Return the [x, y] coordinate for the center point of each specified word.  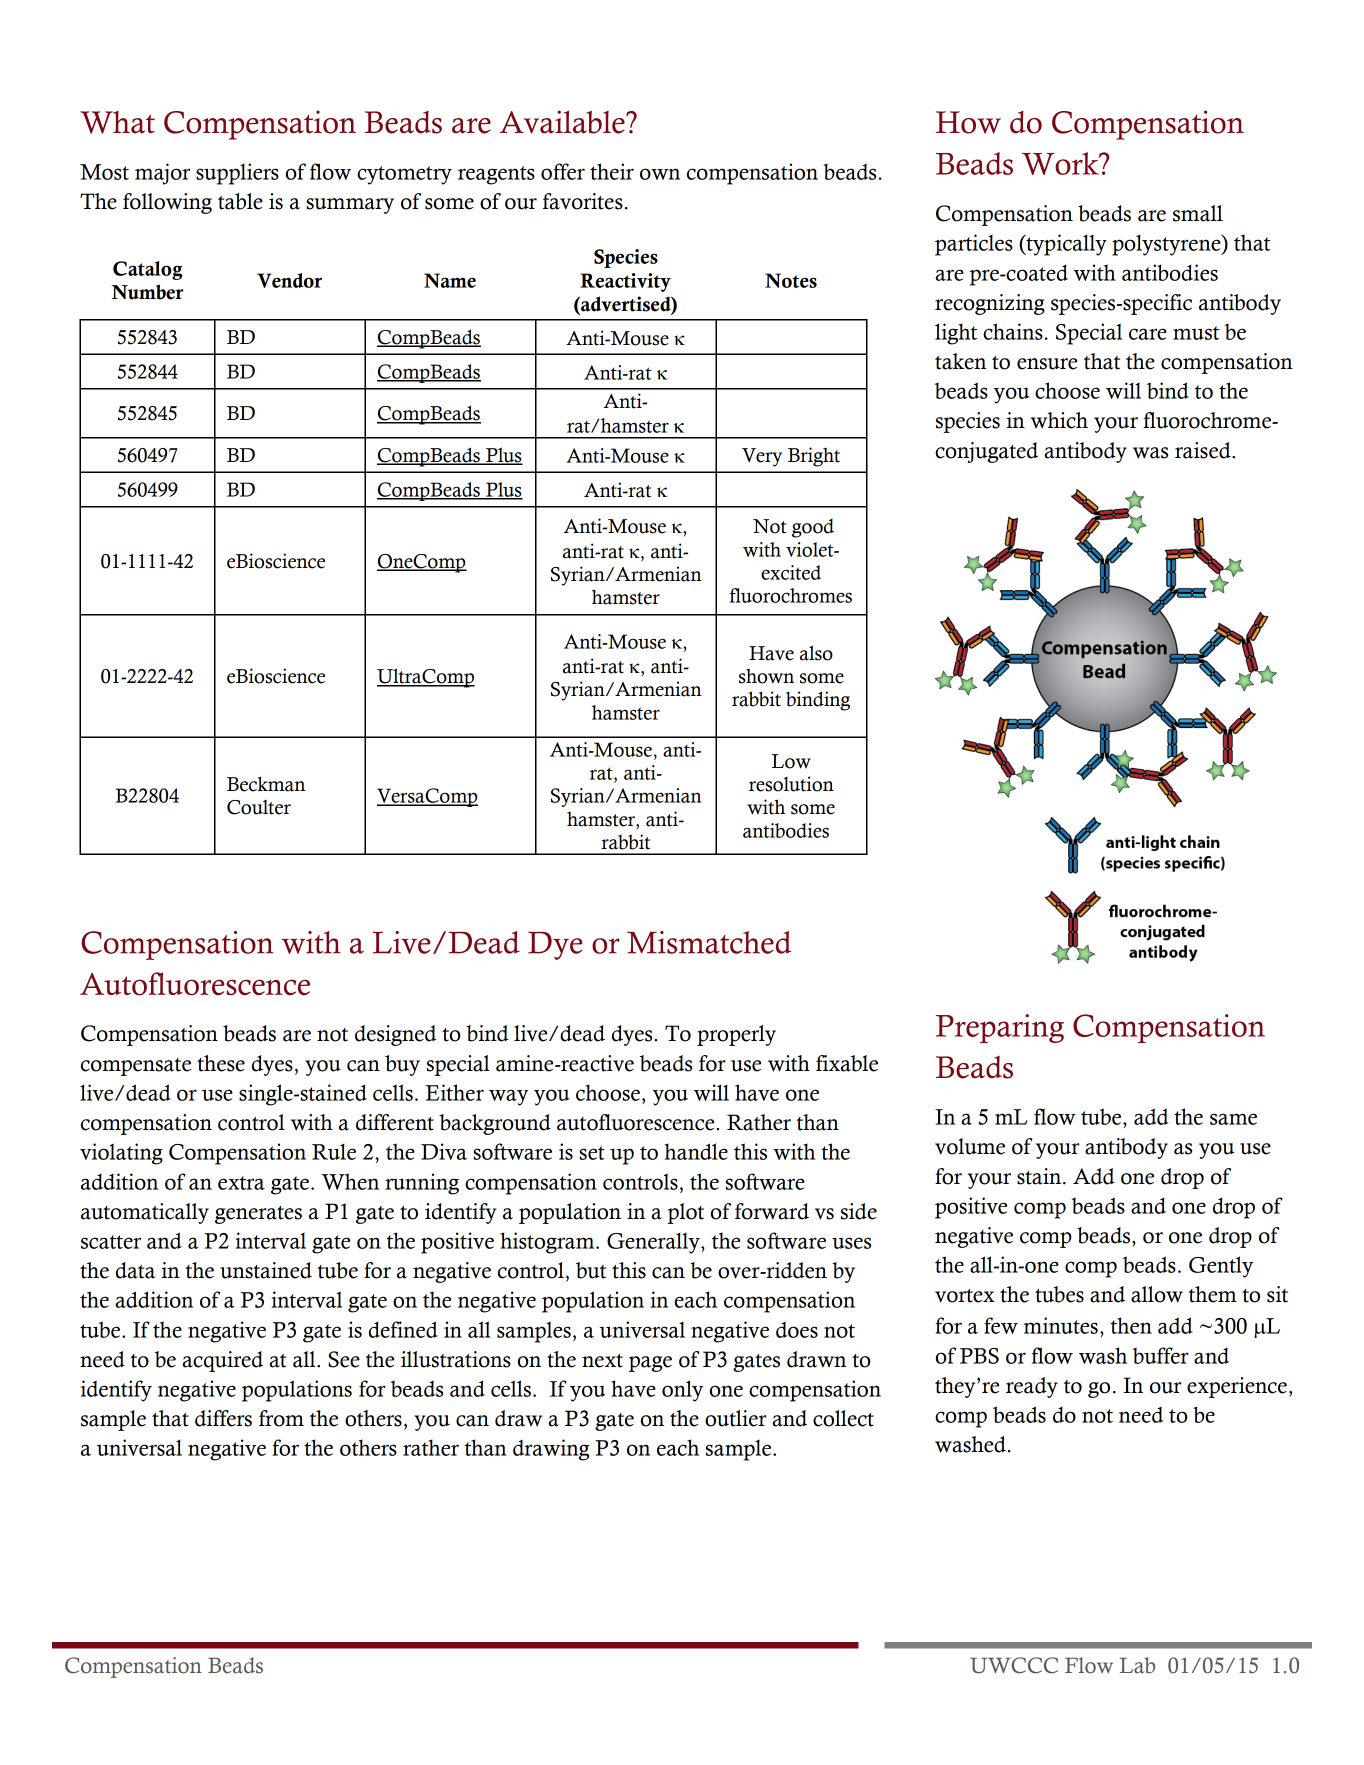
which [1059, 420]
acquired [222, 1361]
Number [147, 292]
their [612, 171]
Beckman [266, 784]
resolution [791, 784]
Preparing [1000, 1028]
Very [762, 457]
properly [736, 1035]
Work [1061, 163]
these [221, 1063]
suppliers [237, 174]
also [816, 653]
